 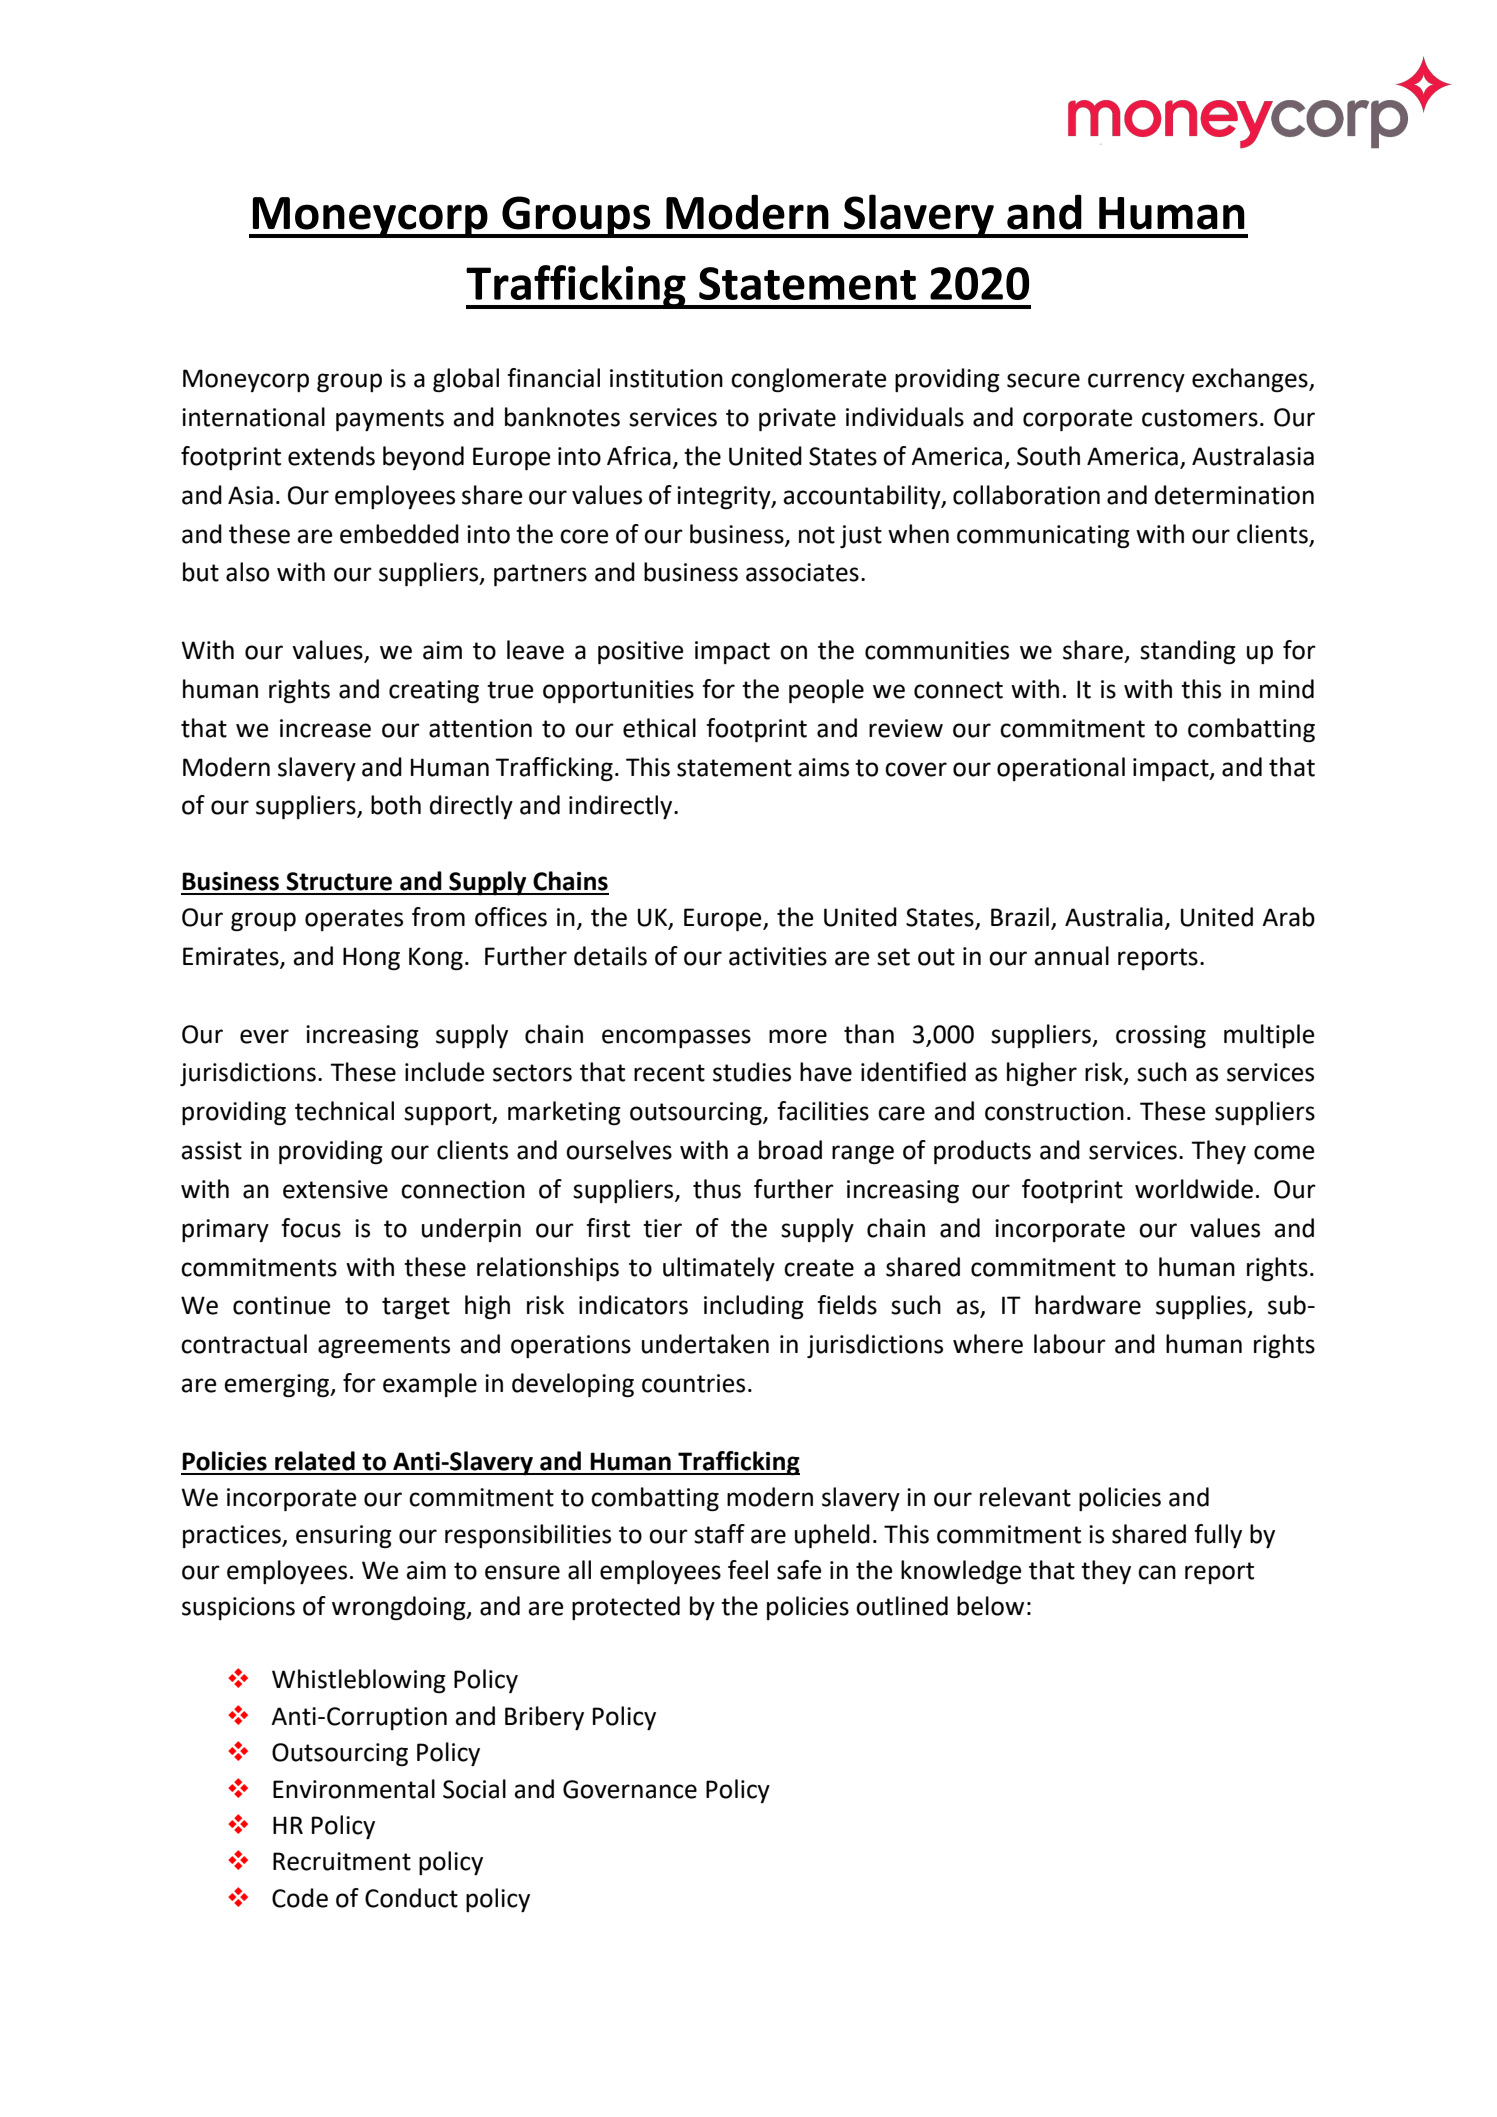 I want to click on customers, so click(x=1200, y=418).
